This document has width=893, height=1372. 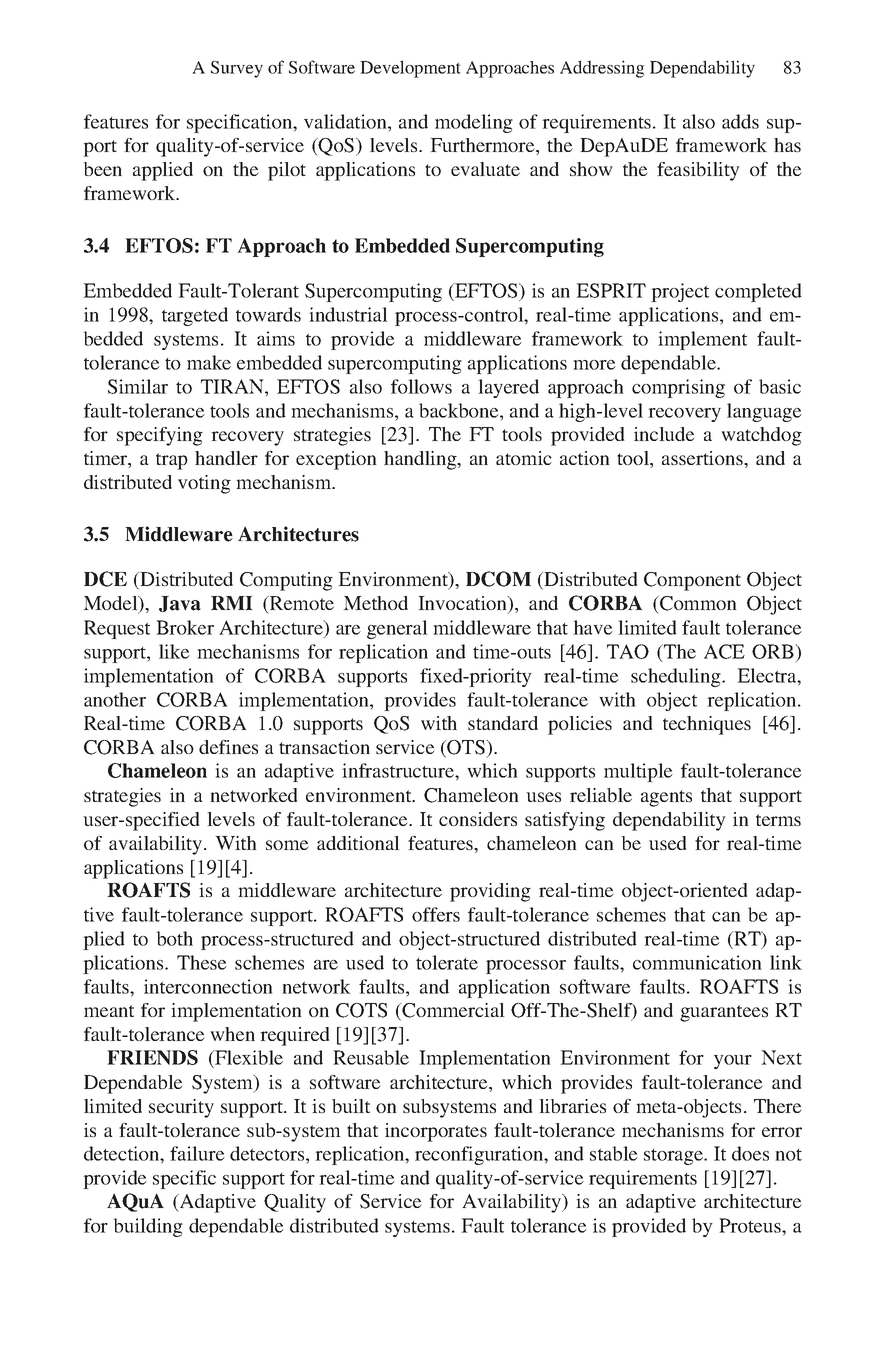 What do you see at coordinates (421, 386) in the document?
I see `follows` at bounding box center [421, 386].
